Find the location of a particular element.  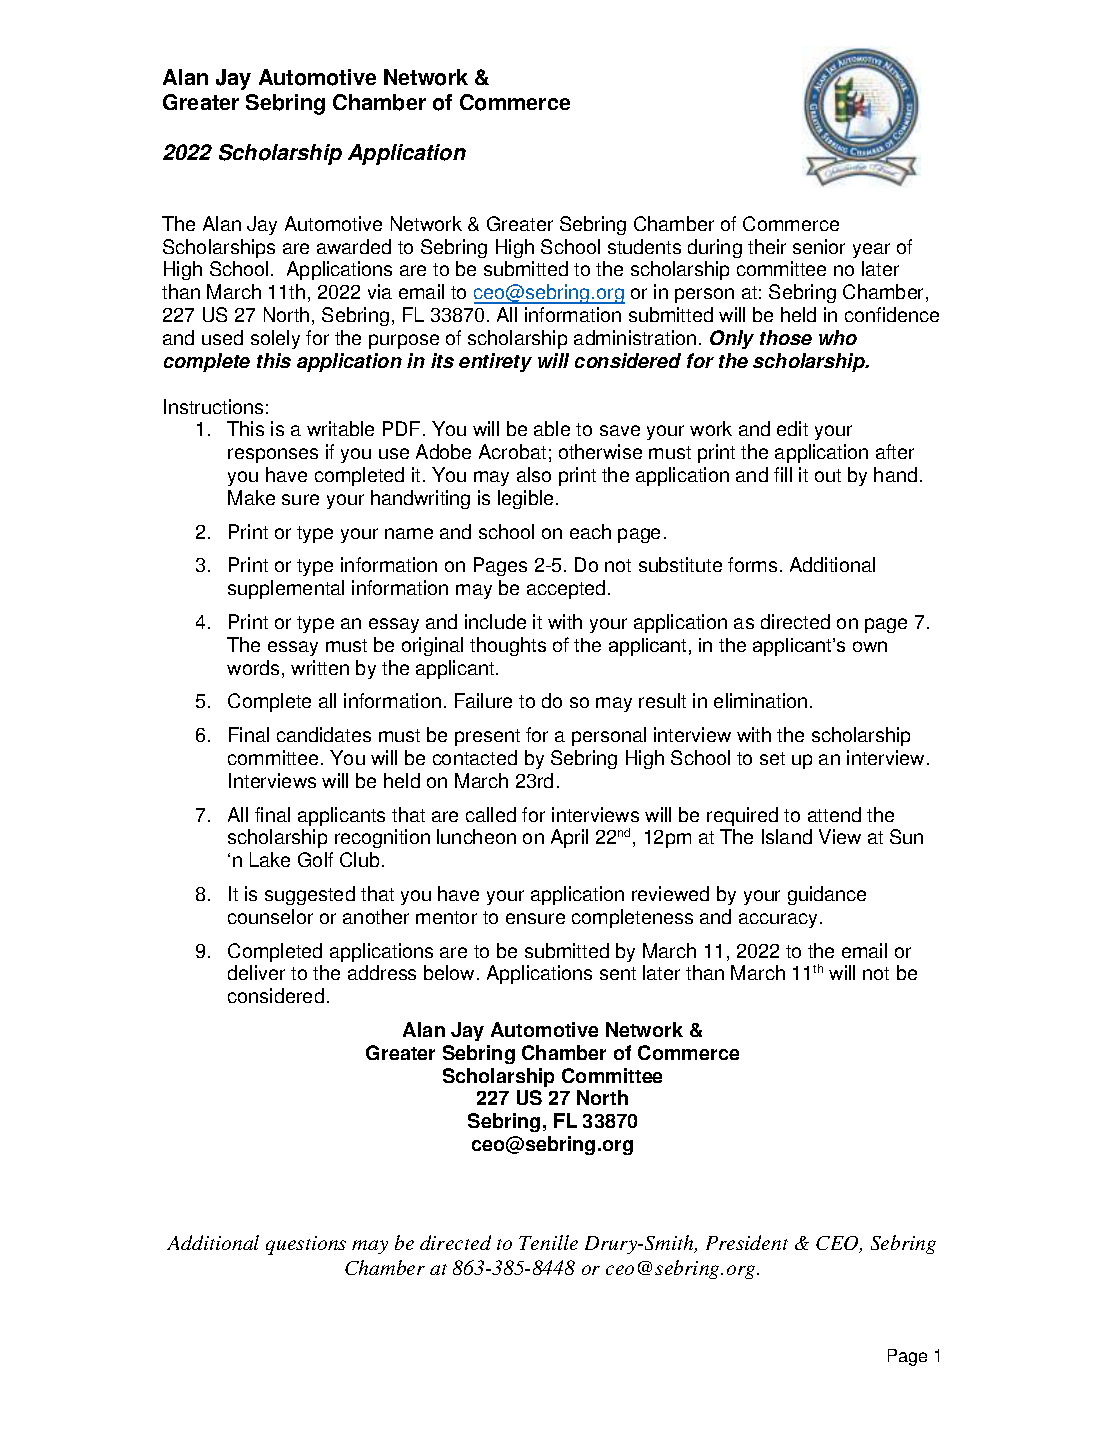

written is located at coordinates (320, 667).
